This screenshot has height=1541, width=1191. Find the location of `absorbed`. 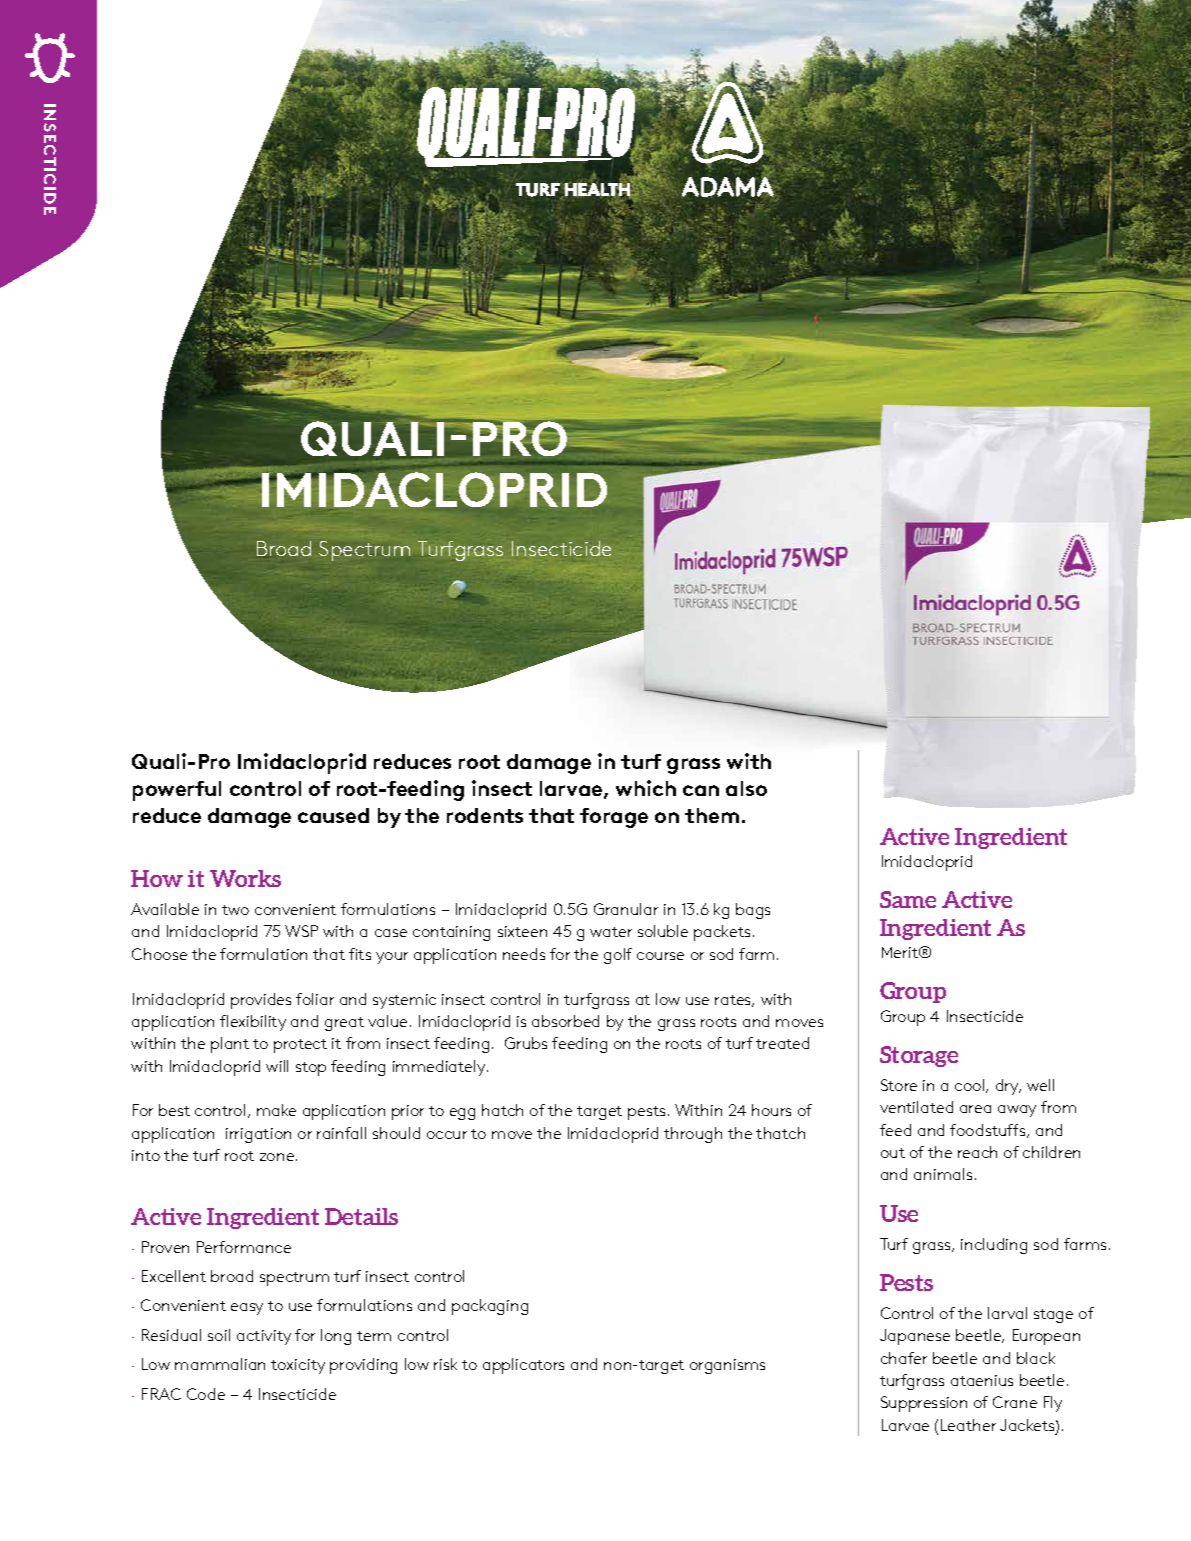

absorbed is located at coordinates (565, 1021).
